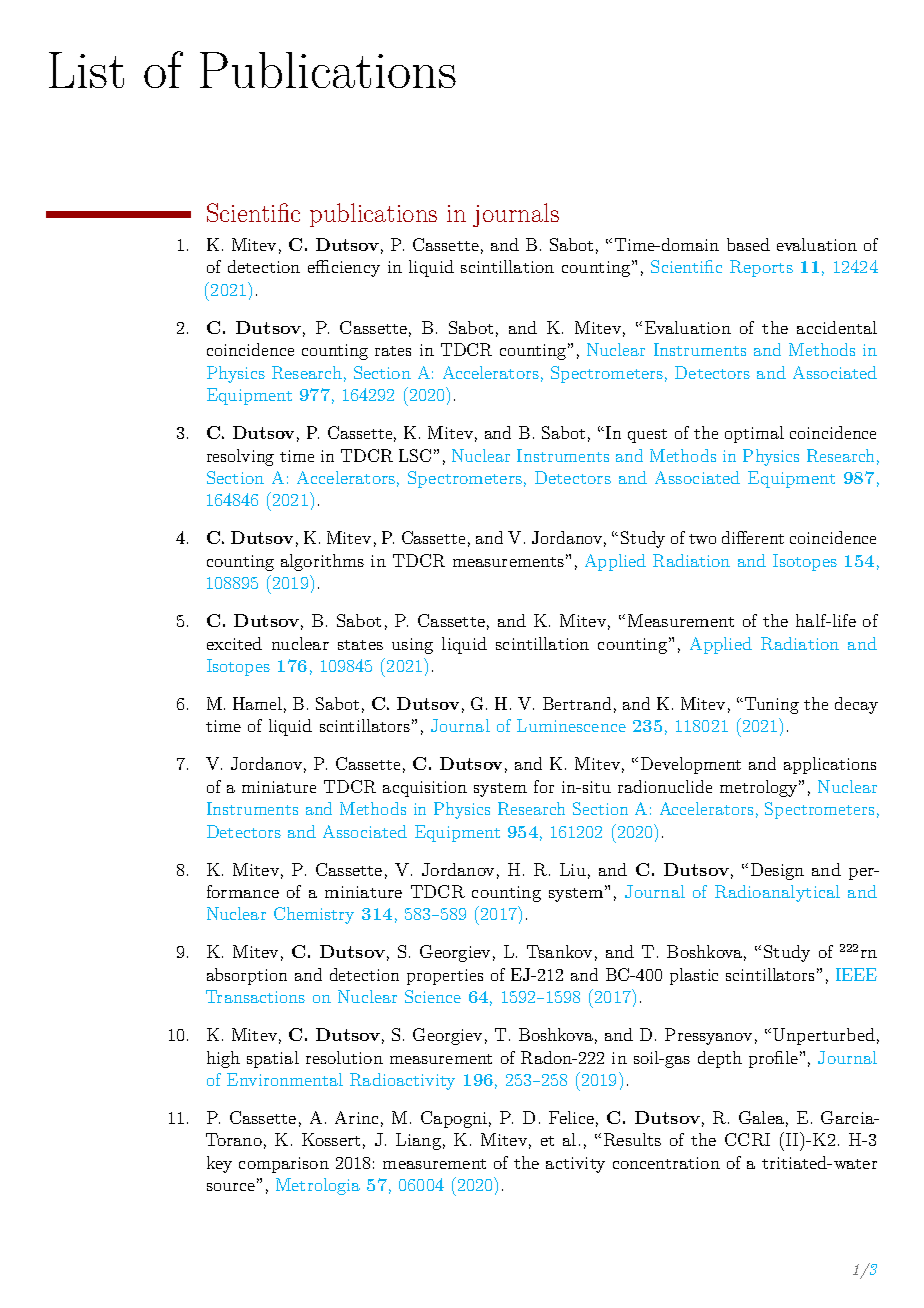 The width and height of the document is (924, 1308). What do you see at coordinates (571, 1117) in the document?
I see `Felice` at bounding box center [571, 1117].
